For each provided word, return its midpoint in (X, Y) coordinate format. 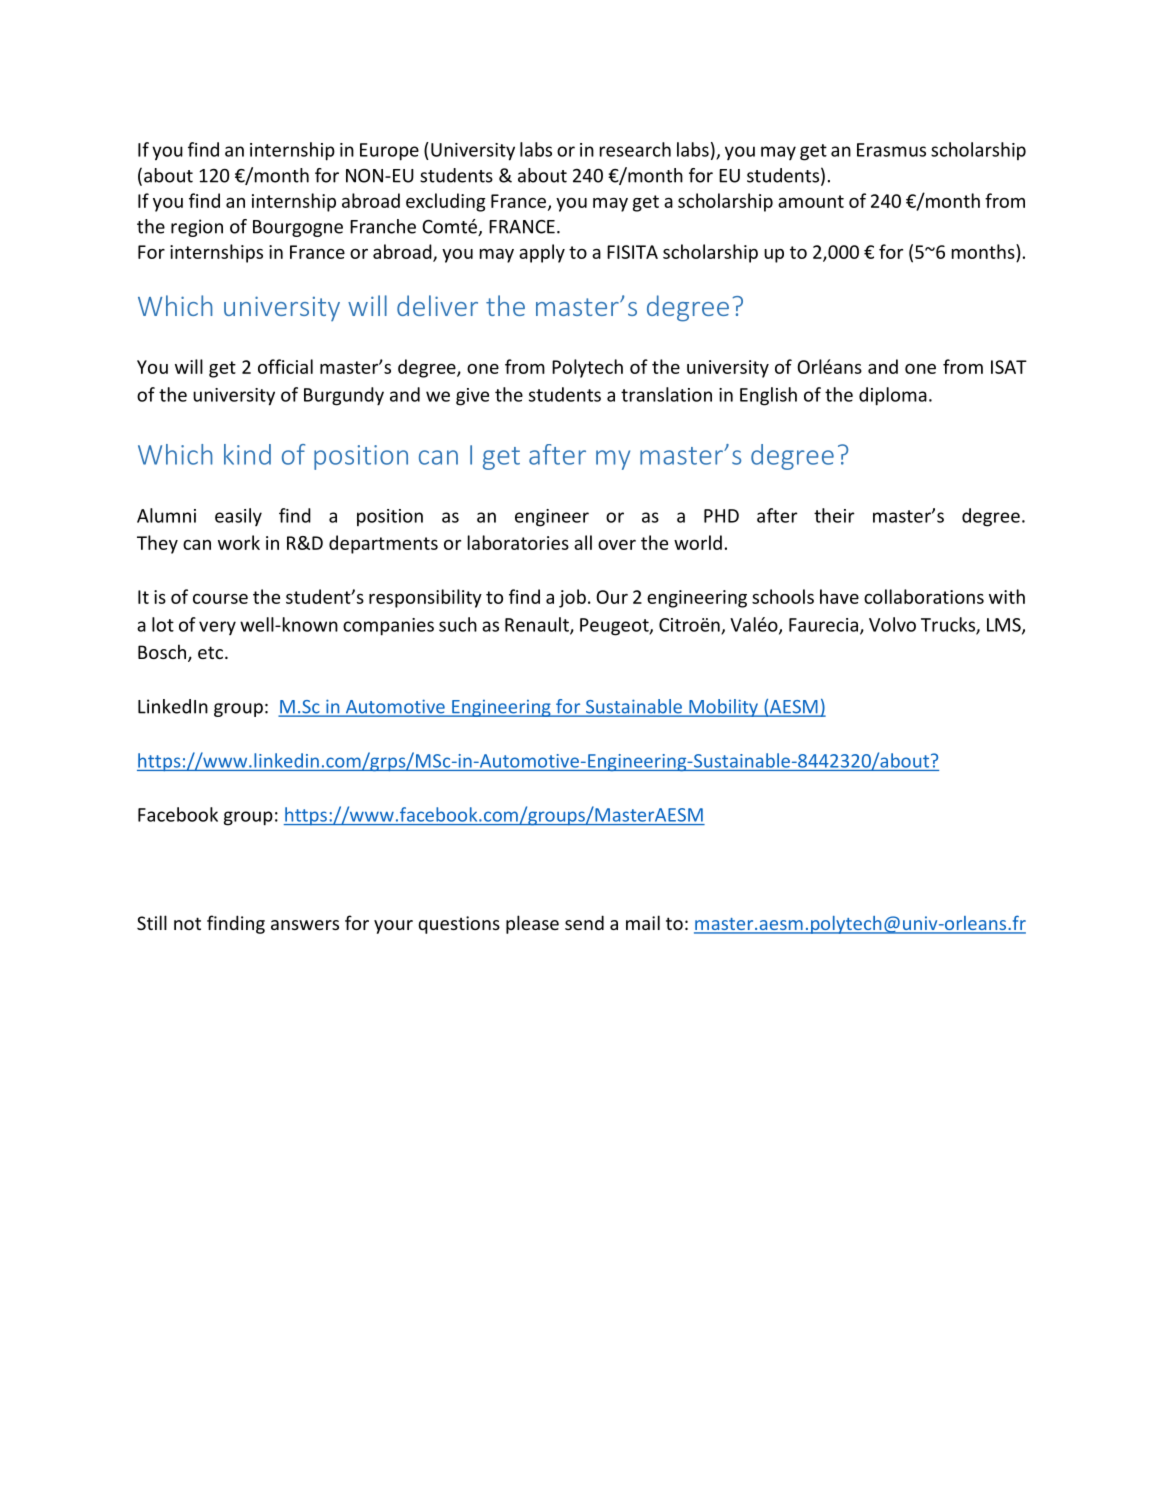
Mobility (723, 708)
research (635, 149)
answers (305, 925)
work (239, 542)
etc (210, 652)
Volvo (892, 624)
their (834, 515)
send (584, 922)
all (583, 542)
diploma (893, 396)
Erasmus (891, 150)
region (197, 228)
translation (666, 394)
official (285, 366)
